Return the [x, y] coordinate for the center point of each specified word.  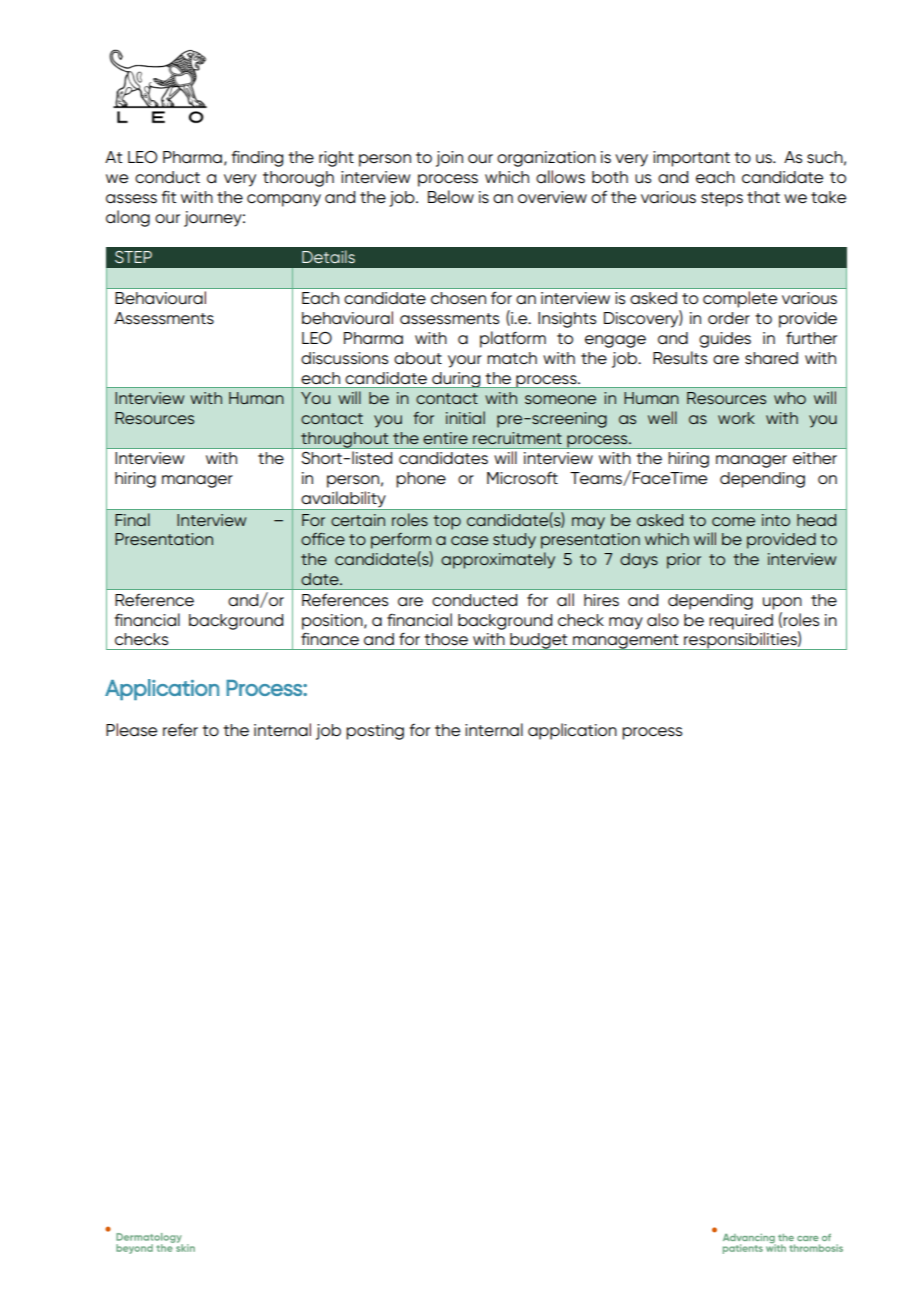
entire [445, 438]
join [449, 159]
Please [131, 729]
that [763, 197]
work [736, 418]
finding [257, 158]
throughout [345, 440]
